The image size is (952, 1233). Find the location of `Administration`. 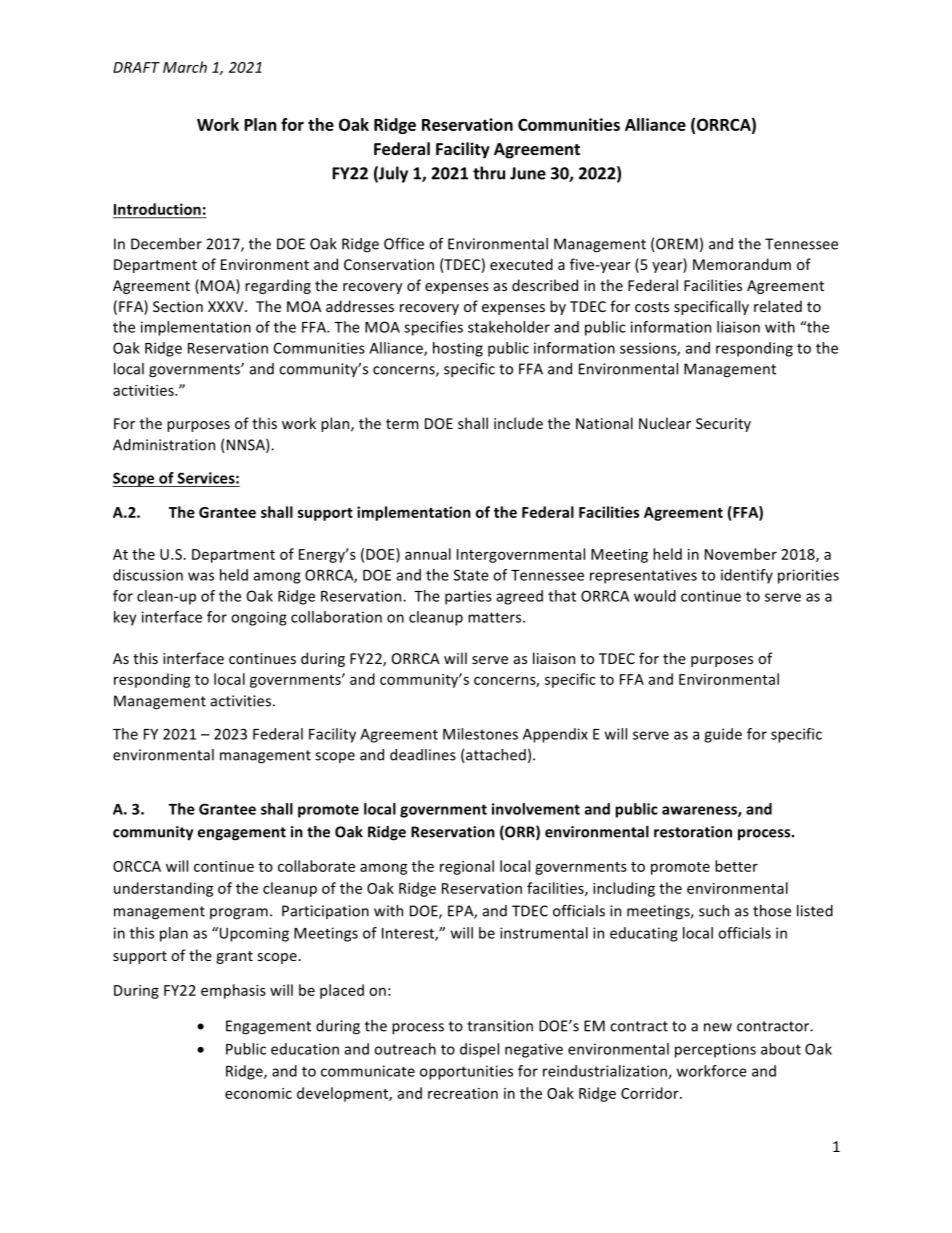

Administration is located at coordinates (164, 445).
